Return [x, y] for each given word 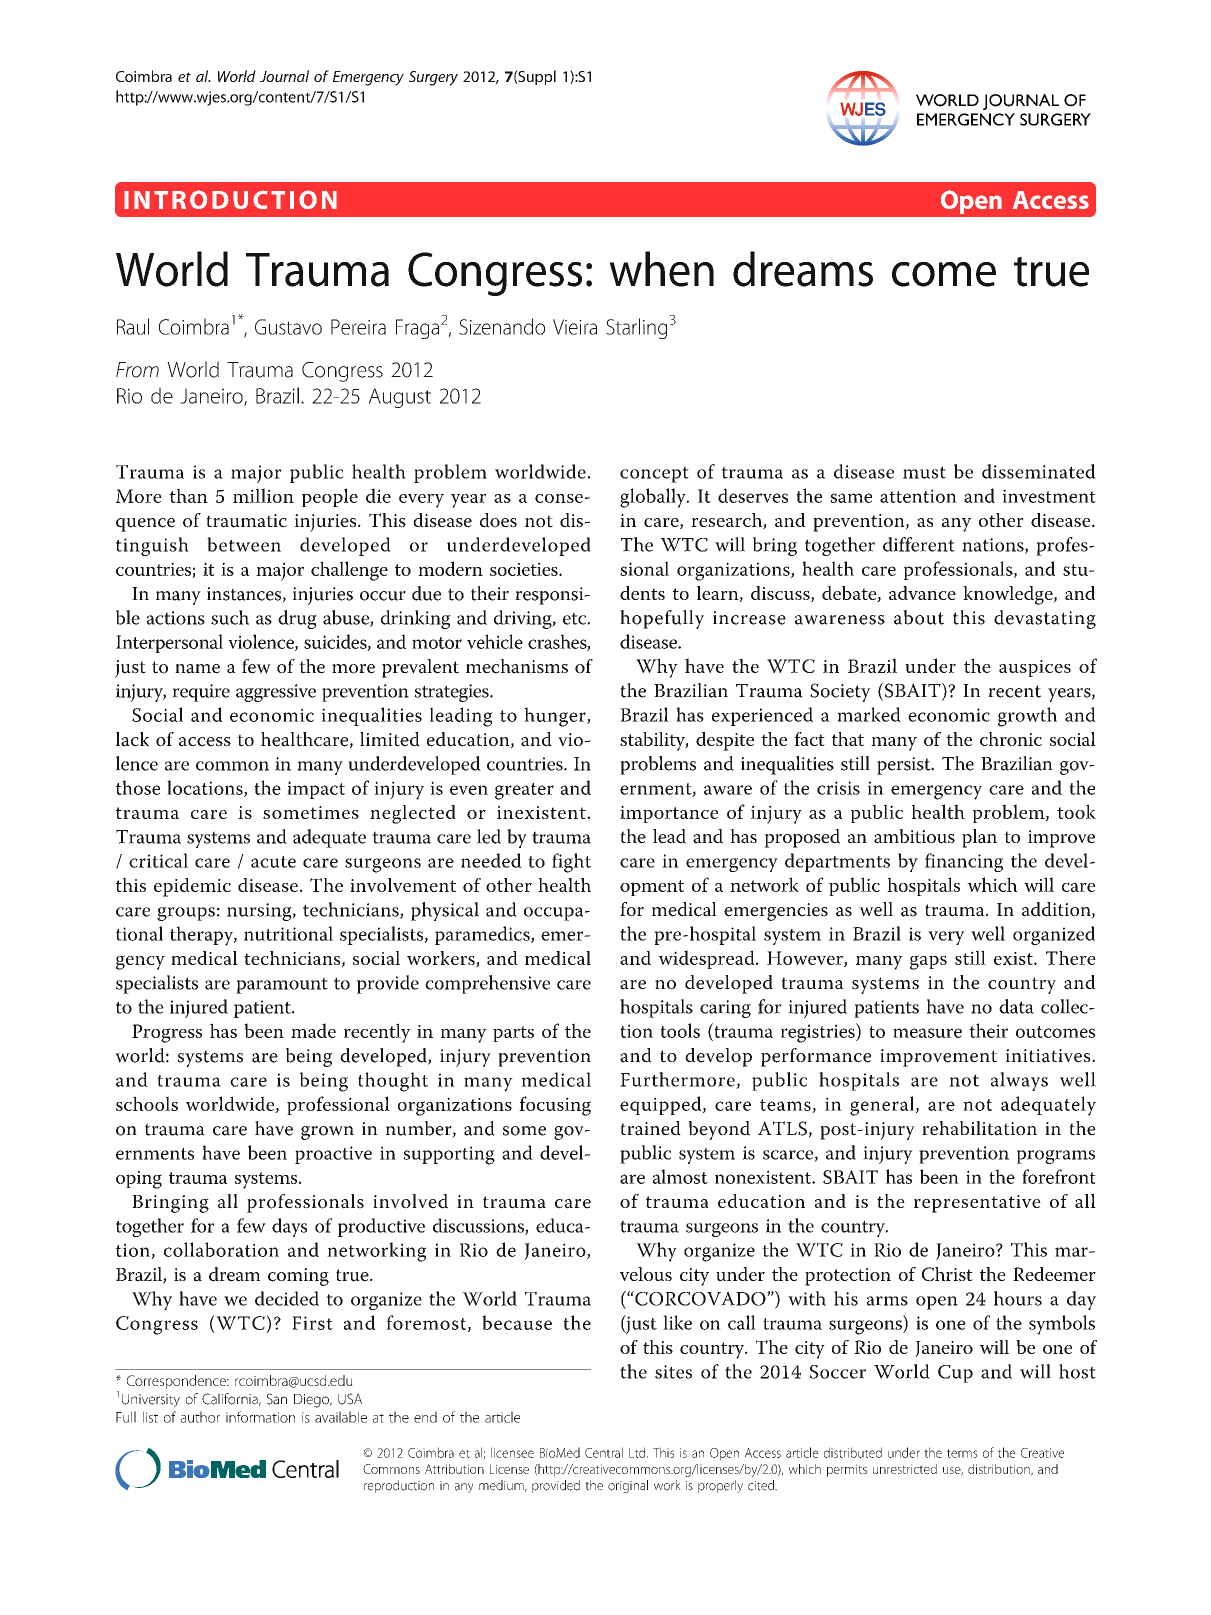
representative [977, 1204]
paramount [282, 985]
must [924, 472]
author [200, 1417]
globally [654, 498]
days [289, 1227]
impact [316, 790]
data [1016, 1006]
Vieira [575, 327]
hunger [556, 717]
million [263, 495]
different [919, 544]
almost [680, 1176]
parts [513, 1034]
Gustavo [288, 327]
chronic [1011, 739]
